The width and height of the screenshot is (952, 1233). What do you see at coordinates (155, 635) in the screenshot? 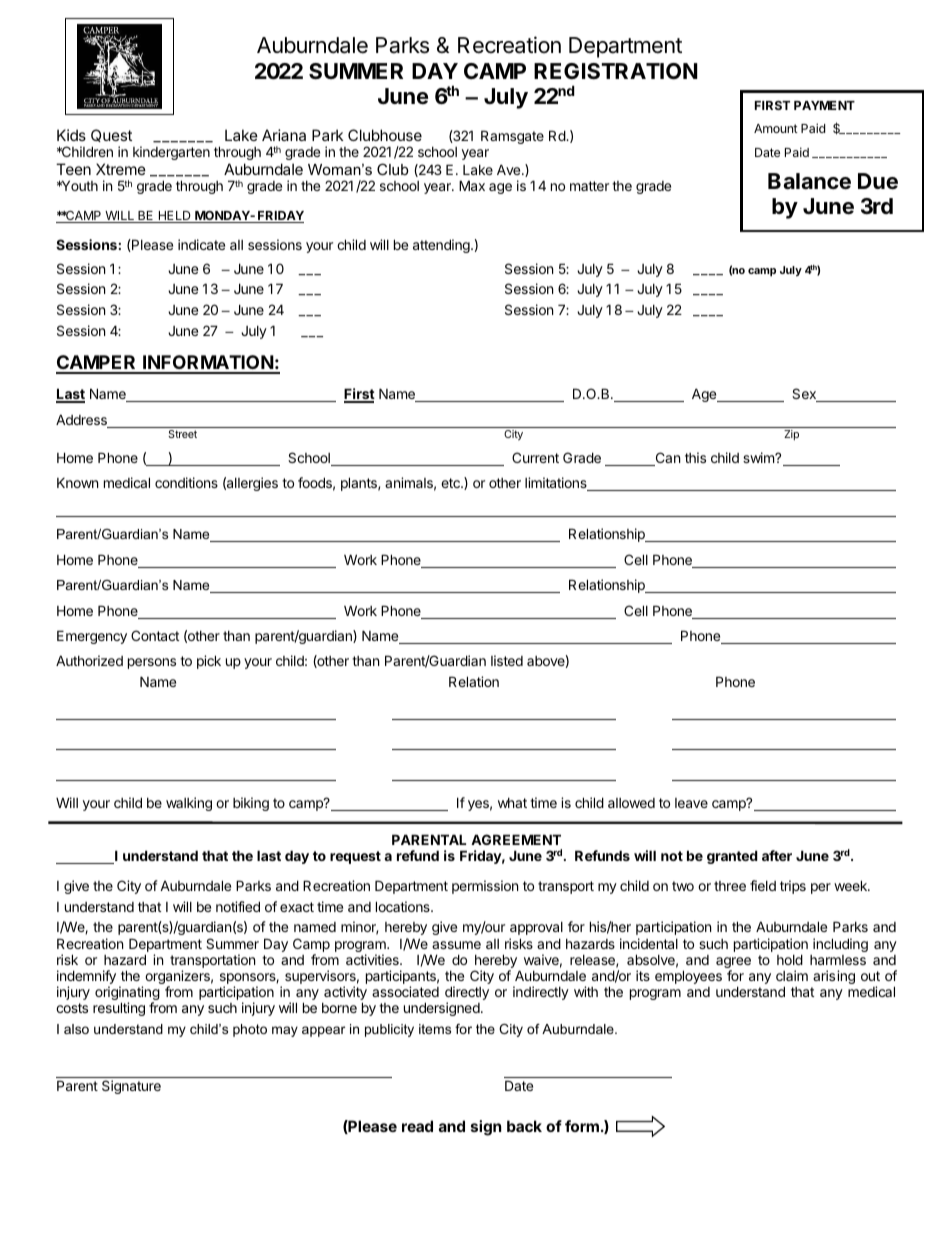
I see `Contact` at bounding box center [155, 635].
